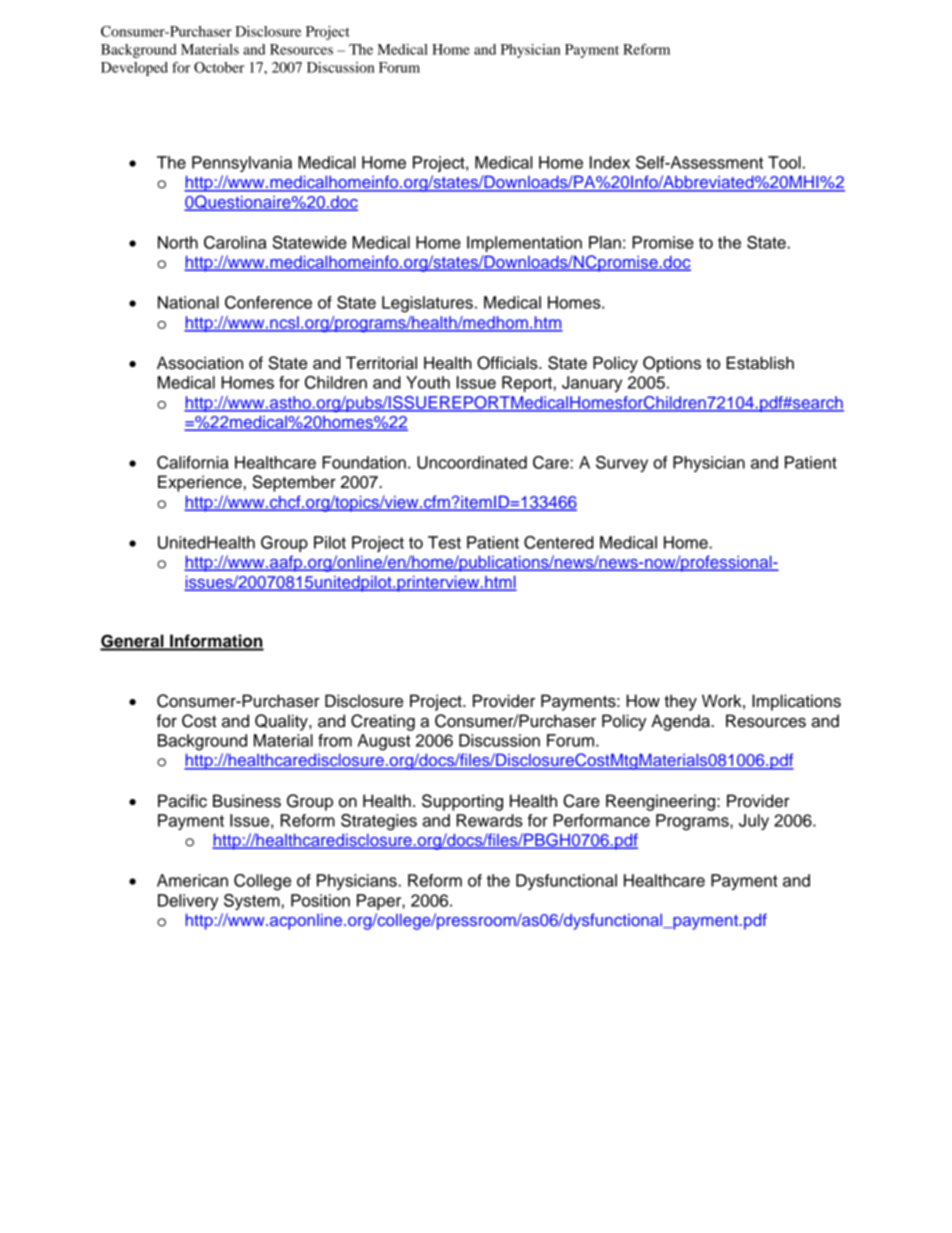 This screenshot has height=1233, width=952. I want to click on Legislatures, so click(427, 304).
